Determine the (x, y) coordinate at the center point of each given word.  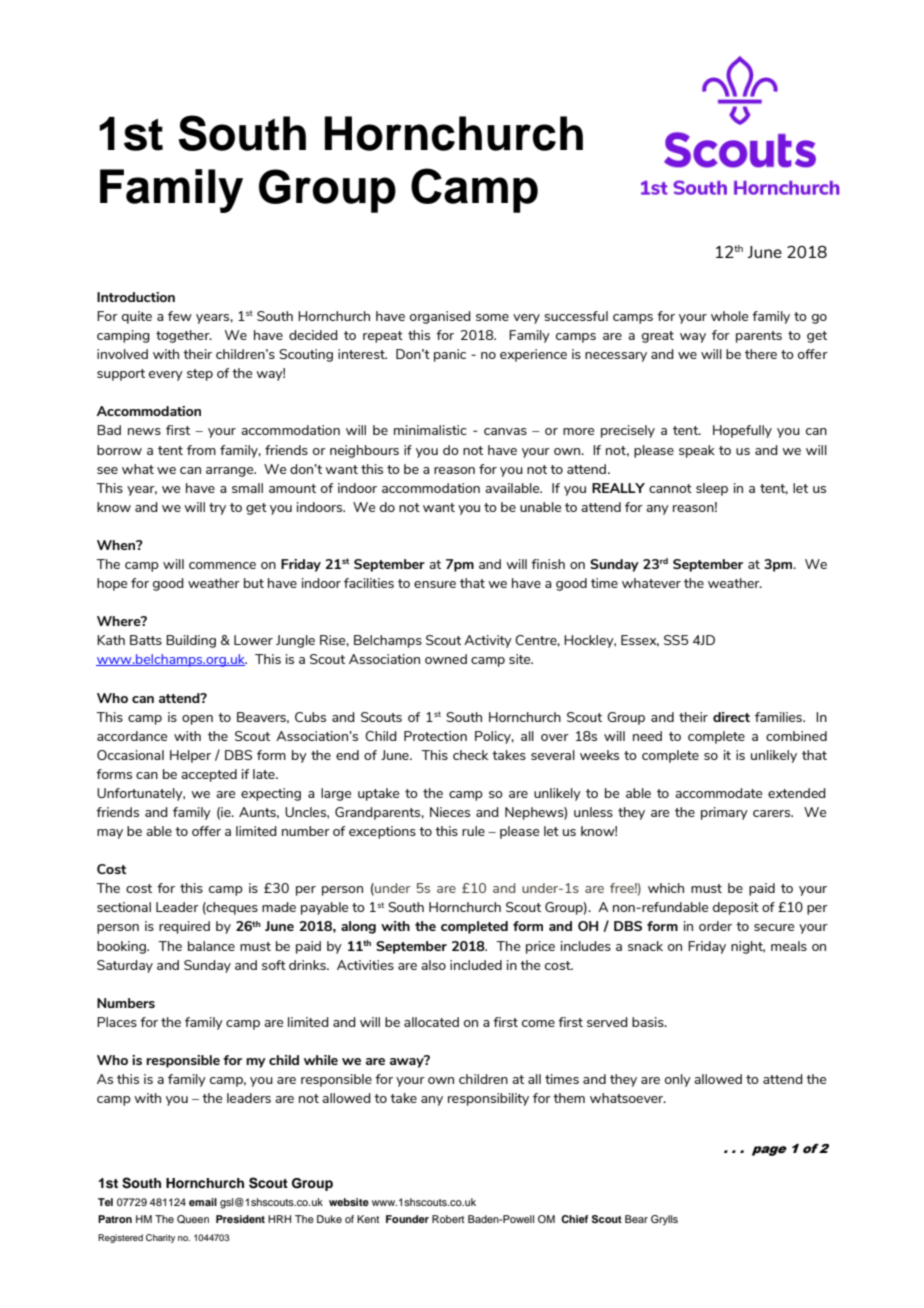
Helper (190, 756)
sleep (712, 489)
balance (211, 946)
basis (649, 1022)
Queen (193, 1219)
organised (440, 317)
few (180, 316)
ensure (435, 584)
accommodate (718, 793)
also (433, 965)
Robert (448, 1219)
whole (729, 316)
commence (222, 565)
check (470, 755)
